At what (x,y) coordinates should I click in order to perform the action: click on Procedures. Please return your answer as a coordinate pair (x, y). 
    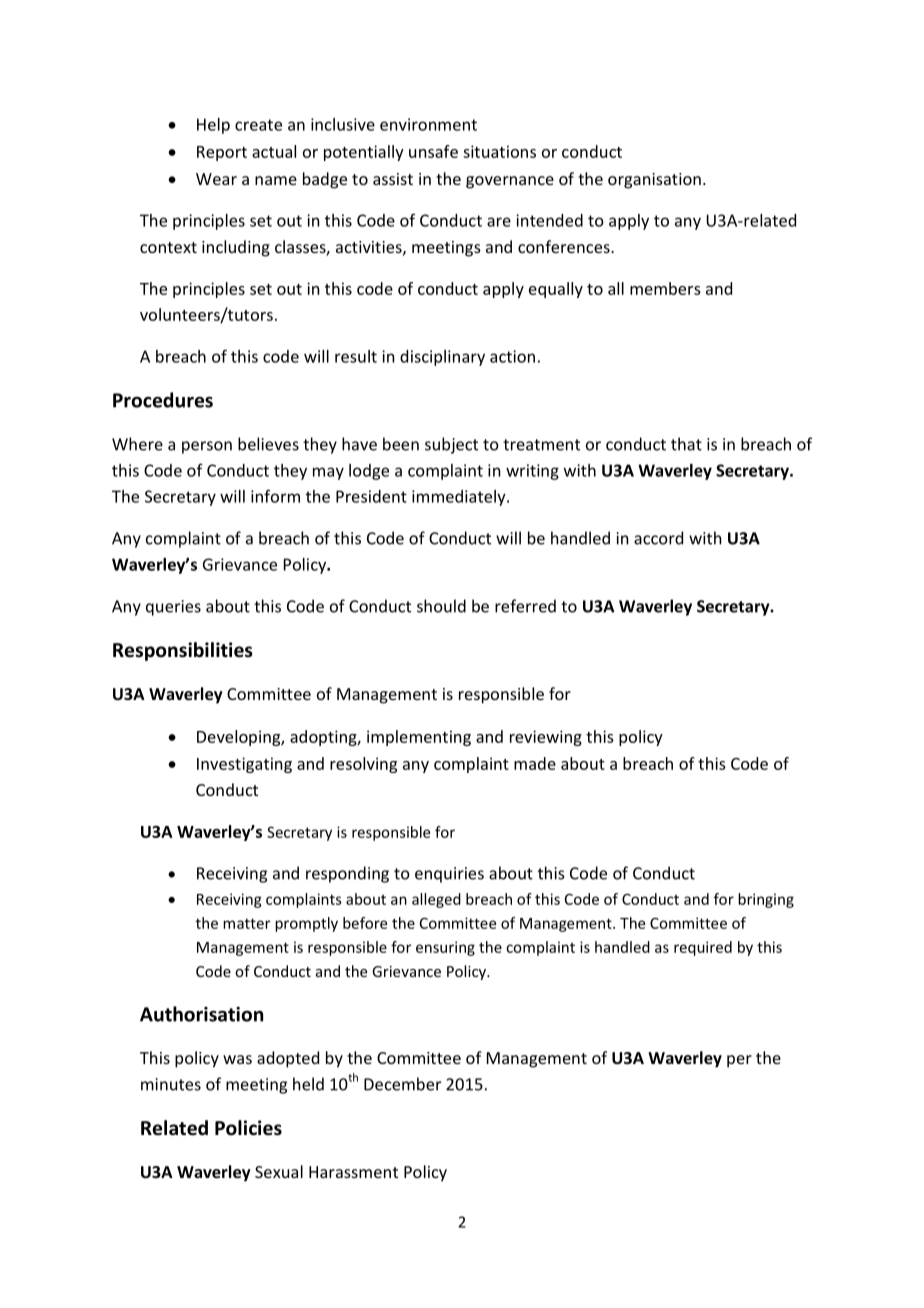
    Looking at the image, I should click on (163, 400).
